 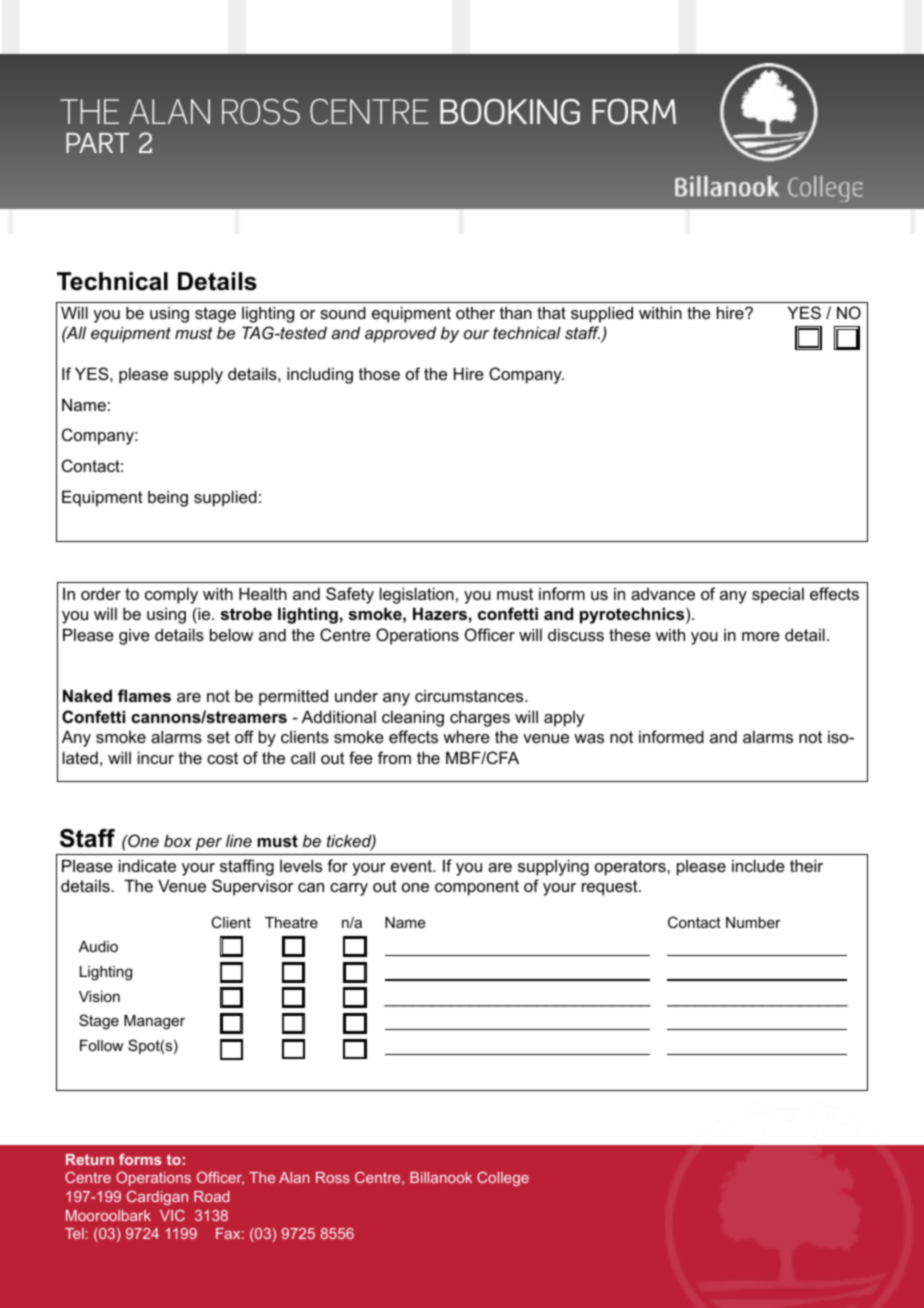 I want to click on Part, so click(x=97, y=143).
